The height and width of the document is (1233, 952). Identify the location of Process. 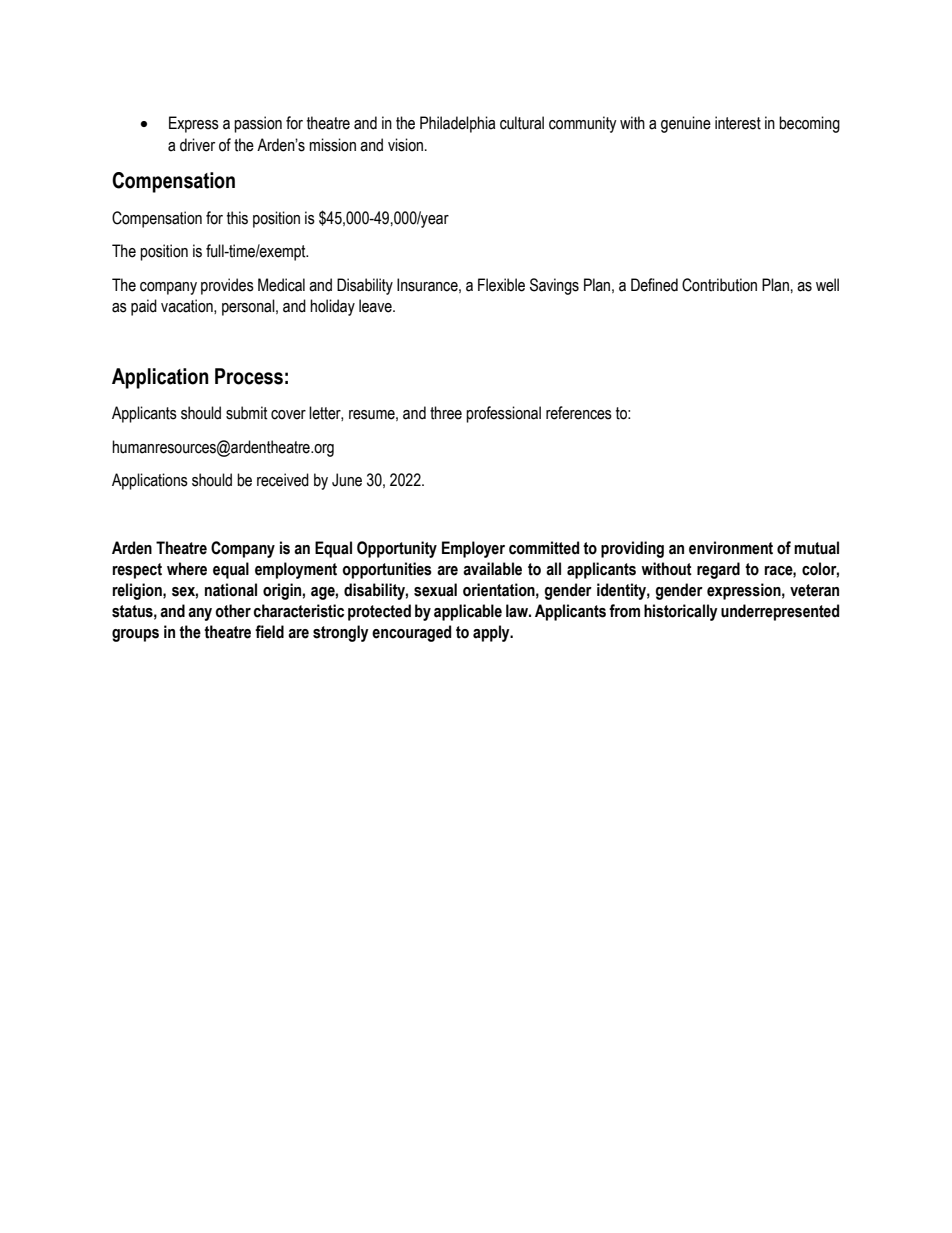
(249, 376).
